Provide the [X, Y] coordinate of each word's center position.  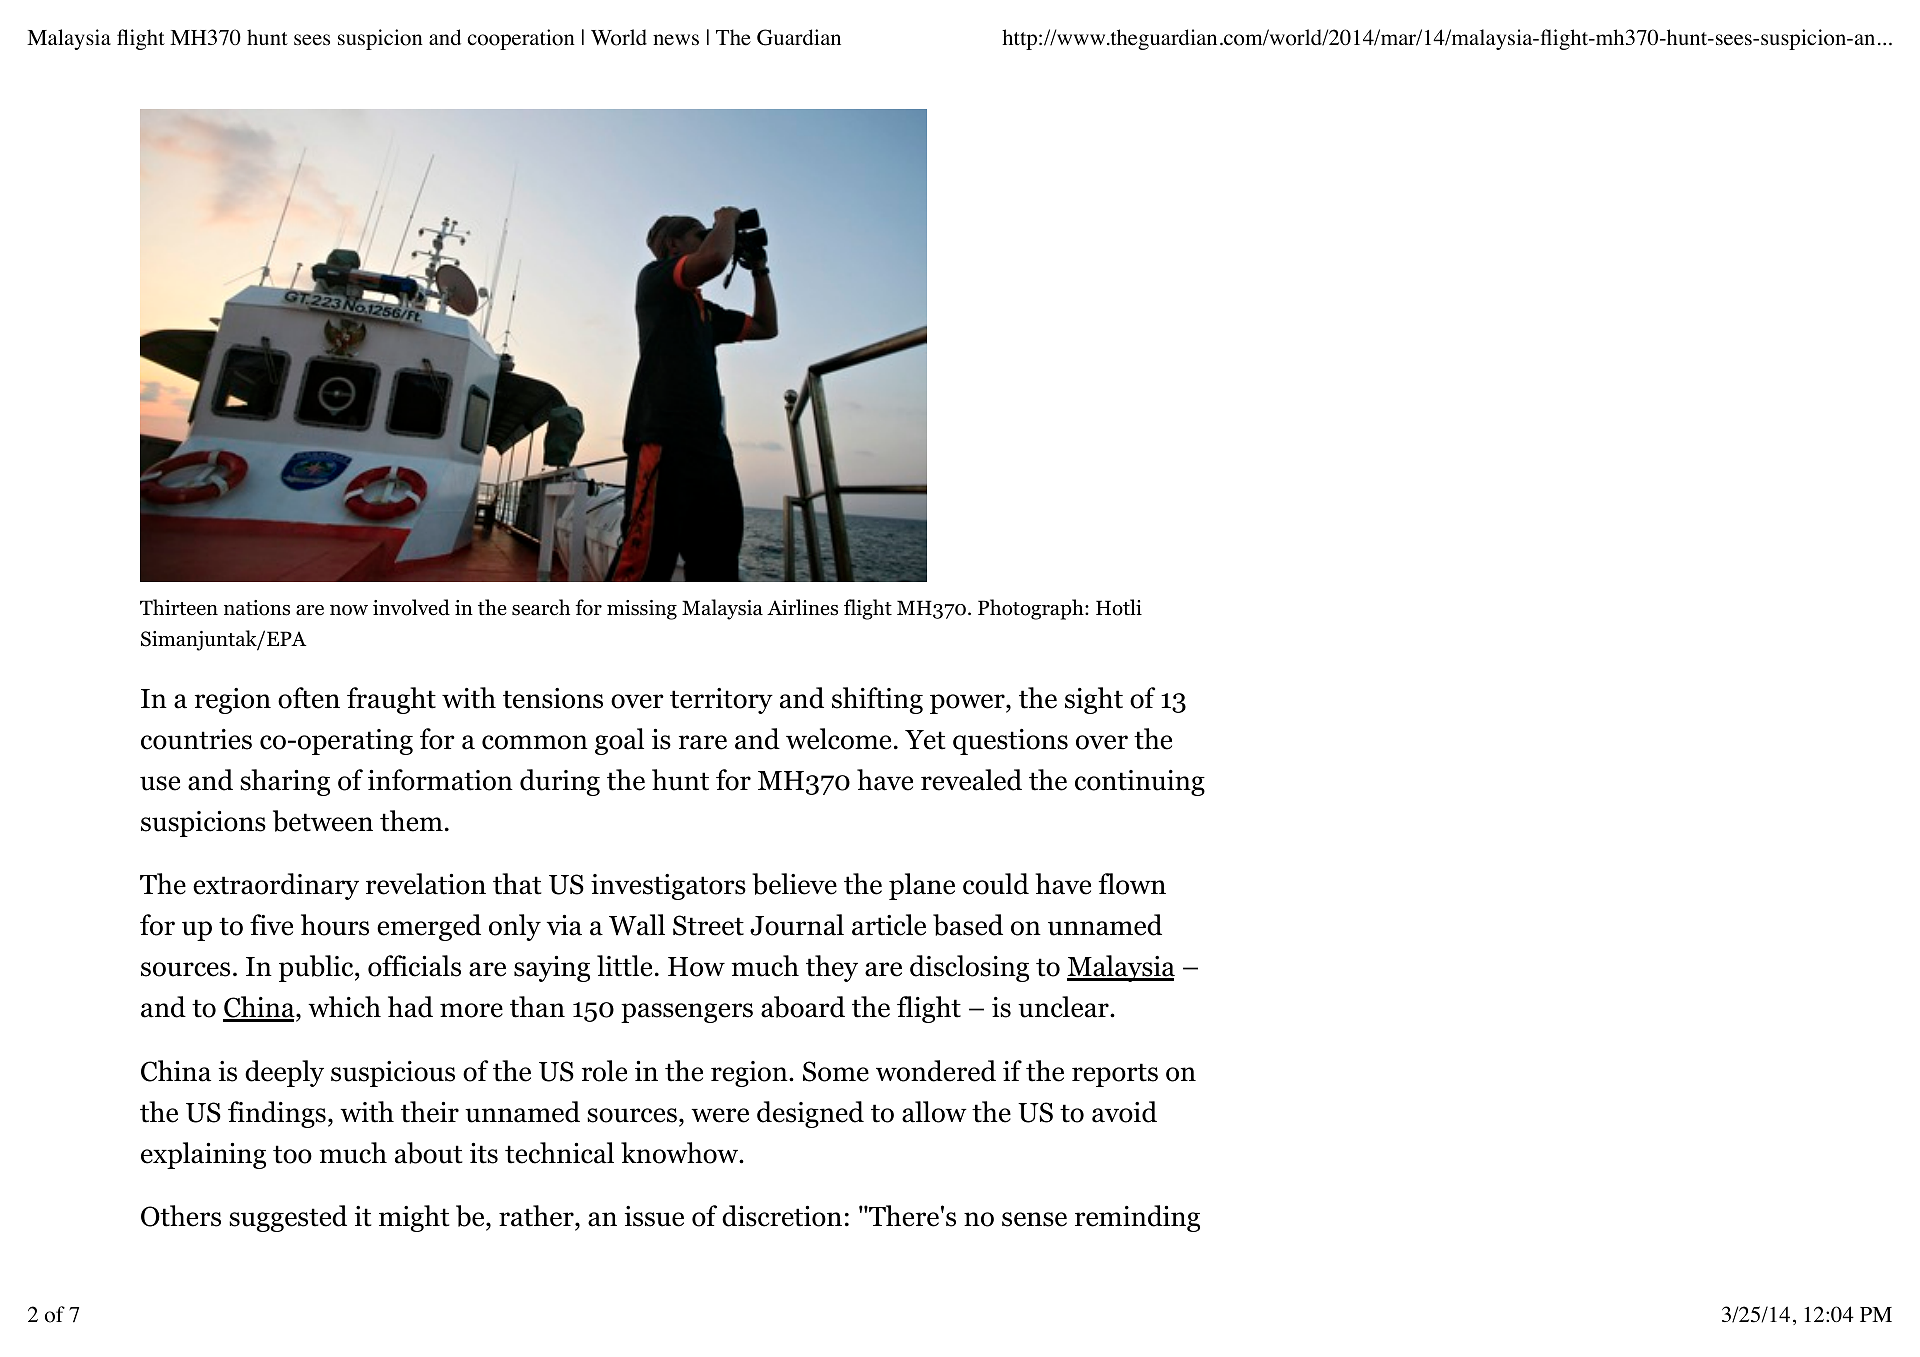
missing [642, 610]
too [292, 1154]
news [676, 40]
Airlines [802, 607]
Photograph [1032, 609]
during [560, 782]
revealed [971, 780]
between [323, 821]
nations [257, 608]
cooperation [521, 39]
